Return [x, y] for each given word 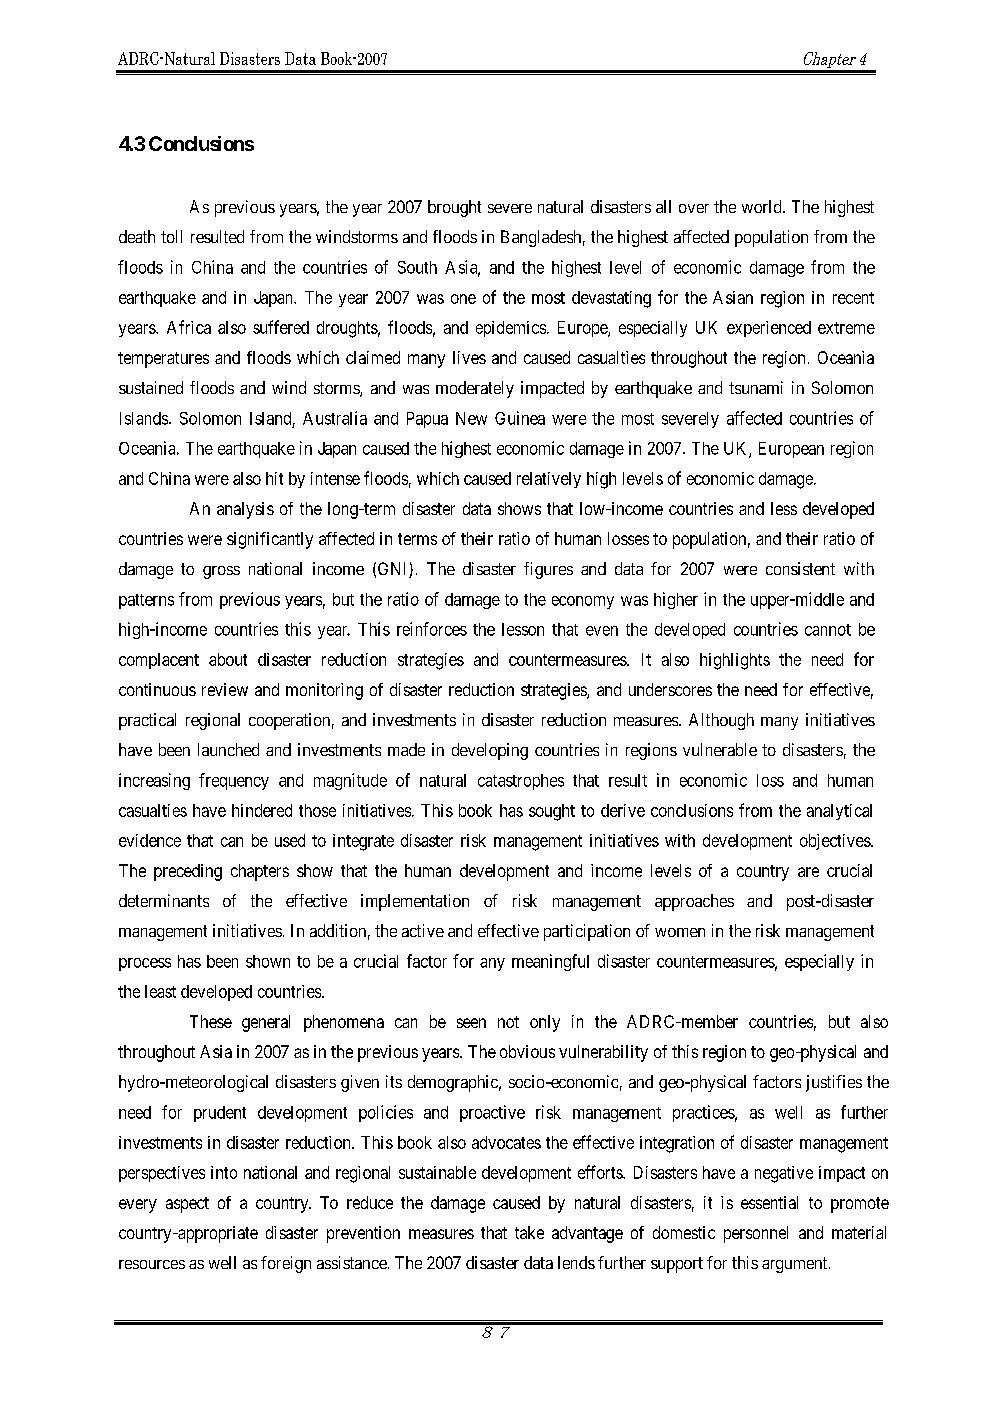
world [763, 206]
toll [171, 236]
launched [228, 749]
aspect [187, 1205]
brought [454, 208]
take [529, 1232]
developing [490, 751]
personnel [756, 1234]
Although [721, 721]
